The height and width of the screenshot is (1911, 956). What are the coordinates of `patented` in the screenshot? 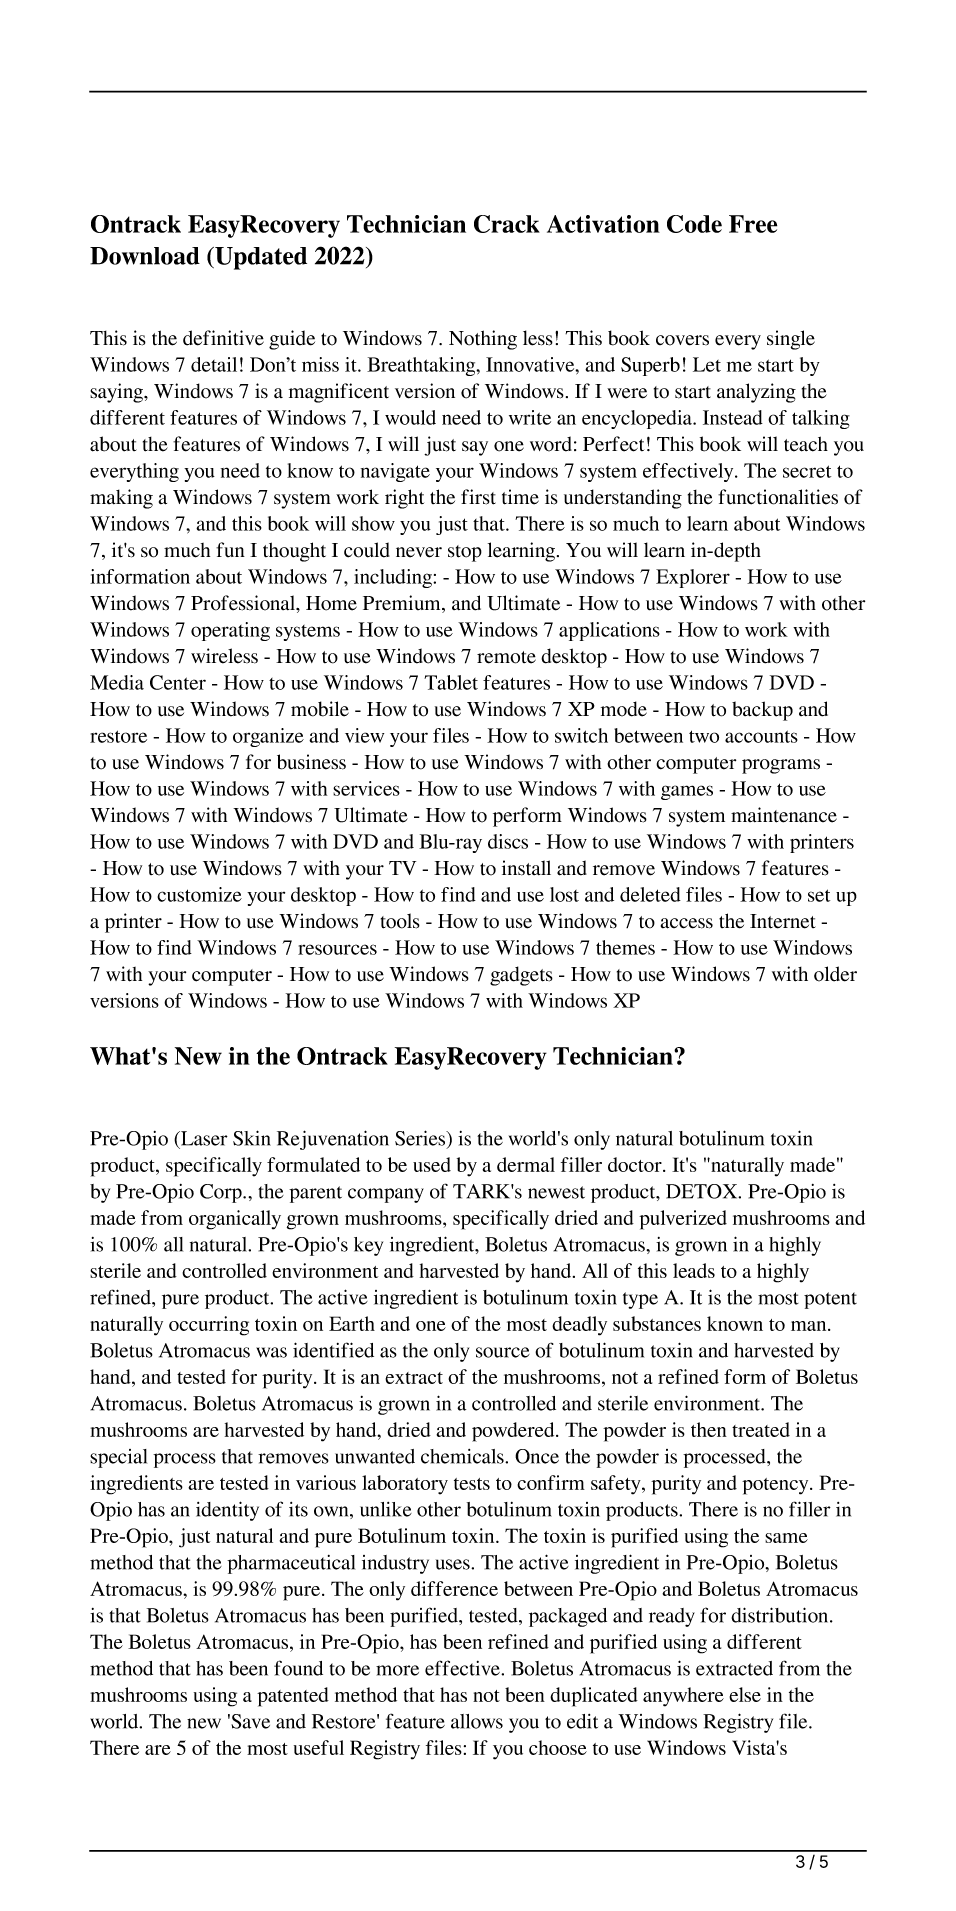 It's located at (293, 1697).
